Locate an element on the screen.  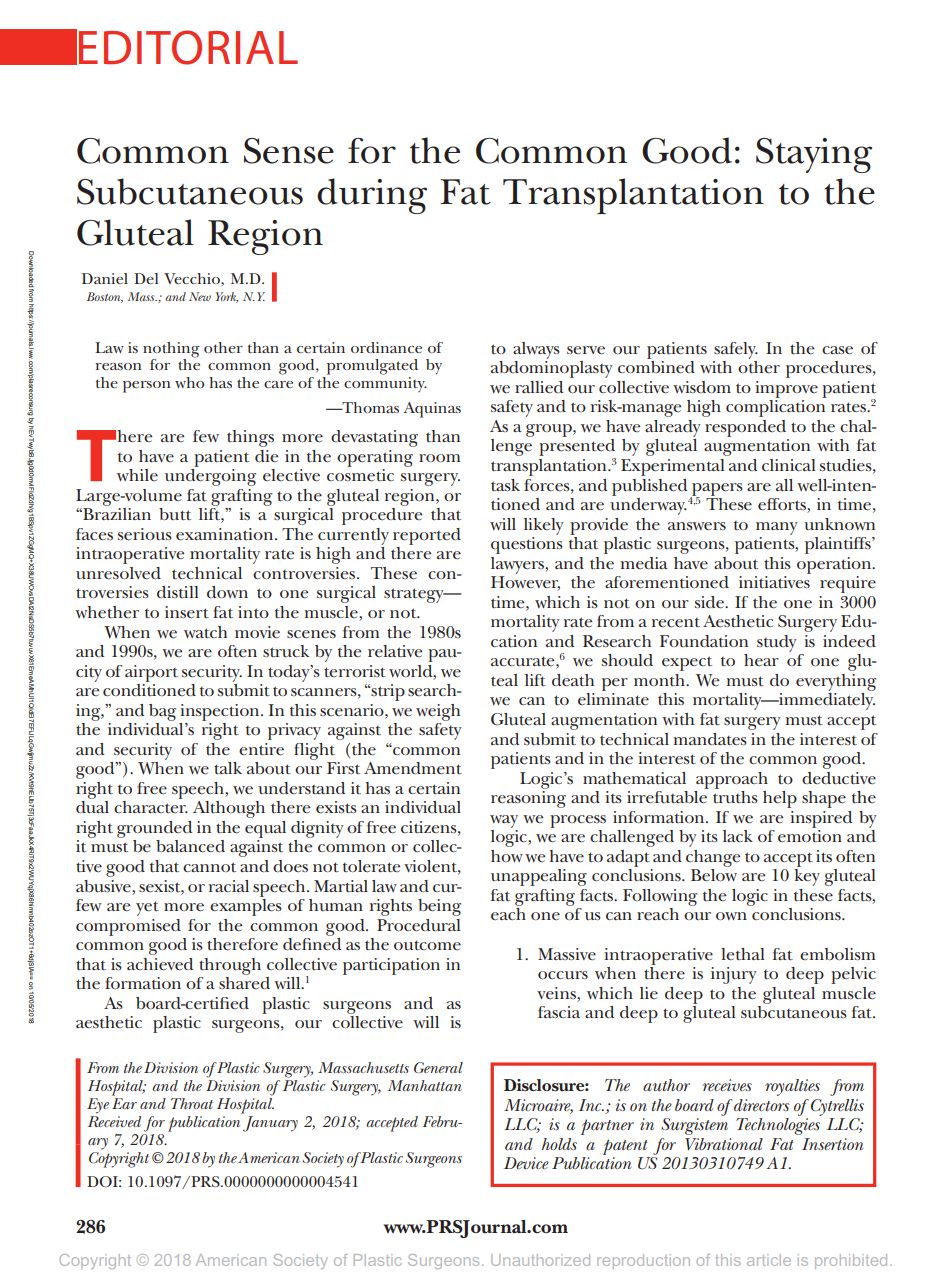
Device is located at coordinates (526, 1163).
